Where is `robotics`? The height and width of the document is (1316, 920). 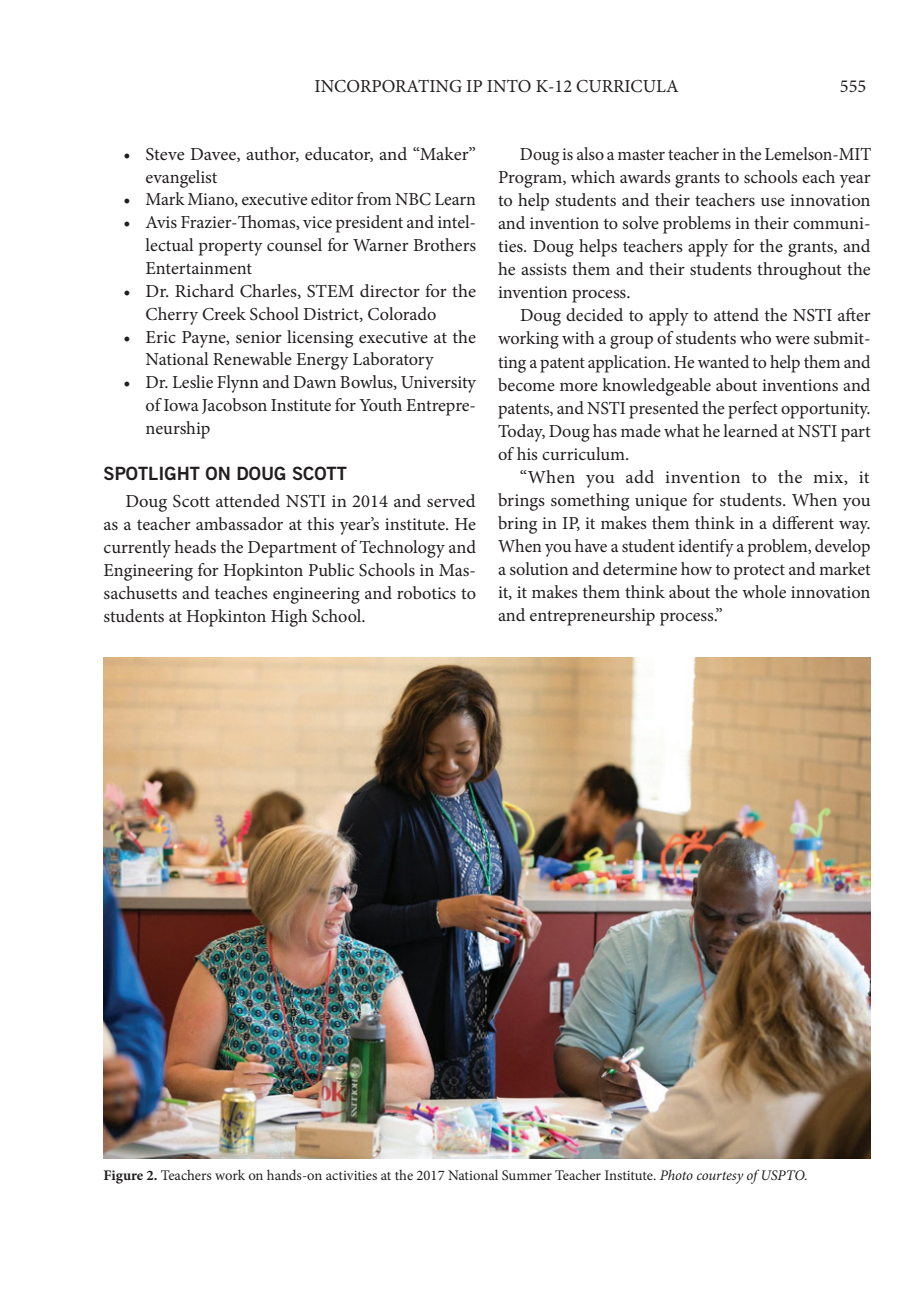 robotics is located at coordinates (426, 592).
